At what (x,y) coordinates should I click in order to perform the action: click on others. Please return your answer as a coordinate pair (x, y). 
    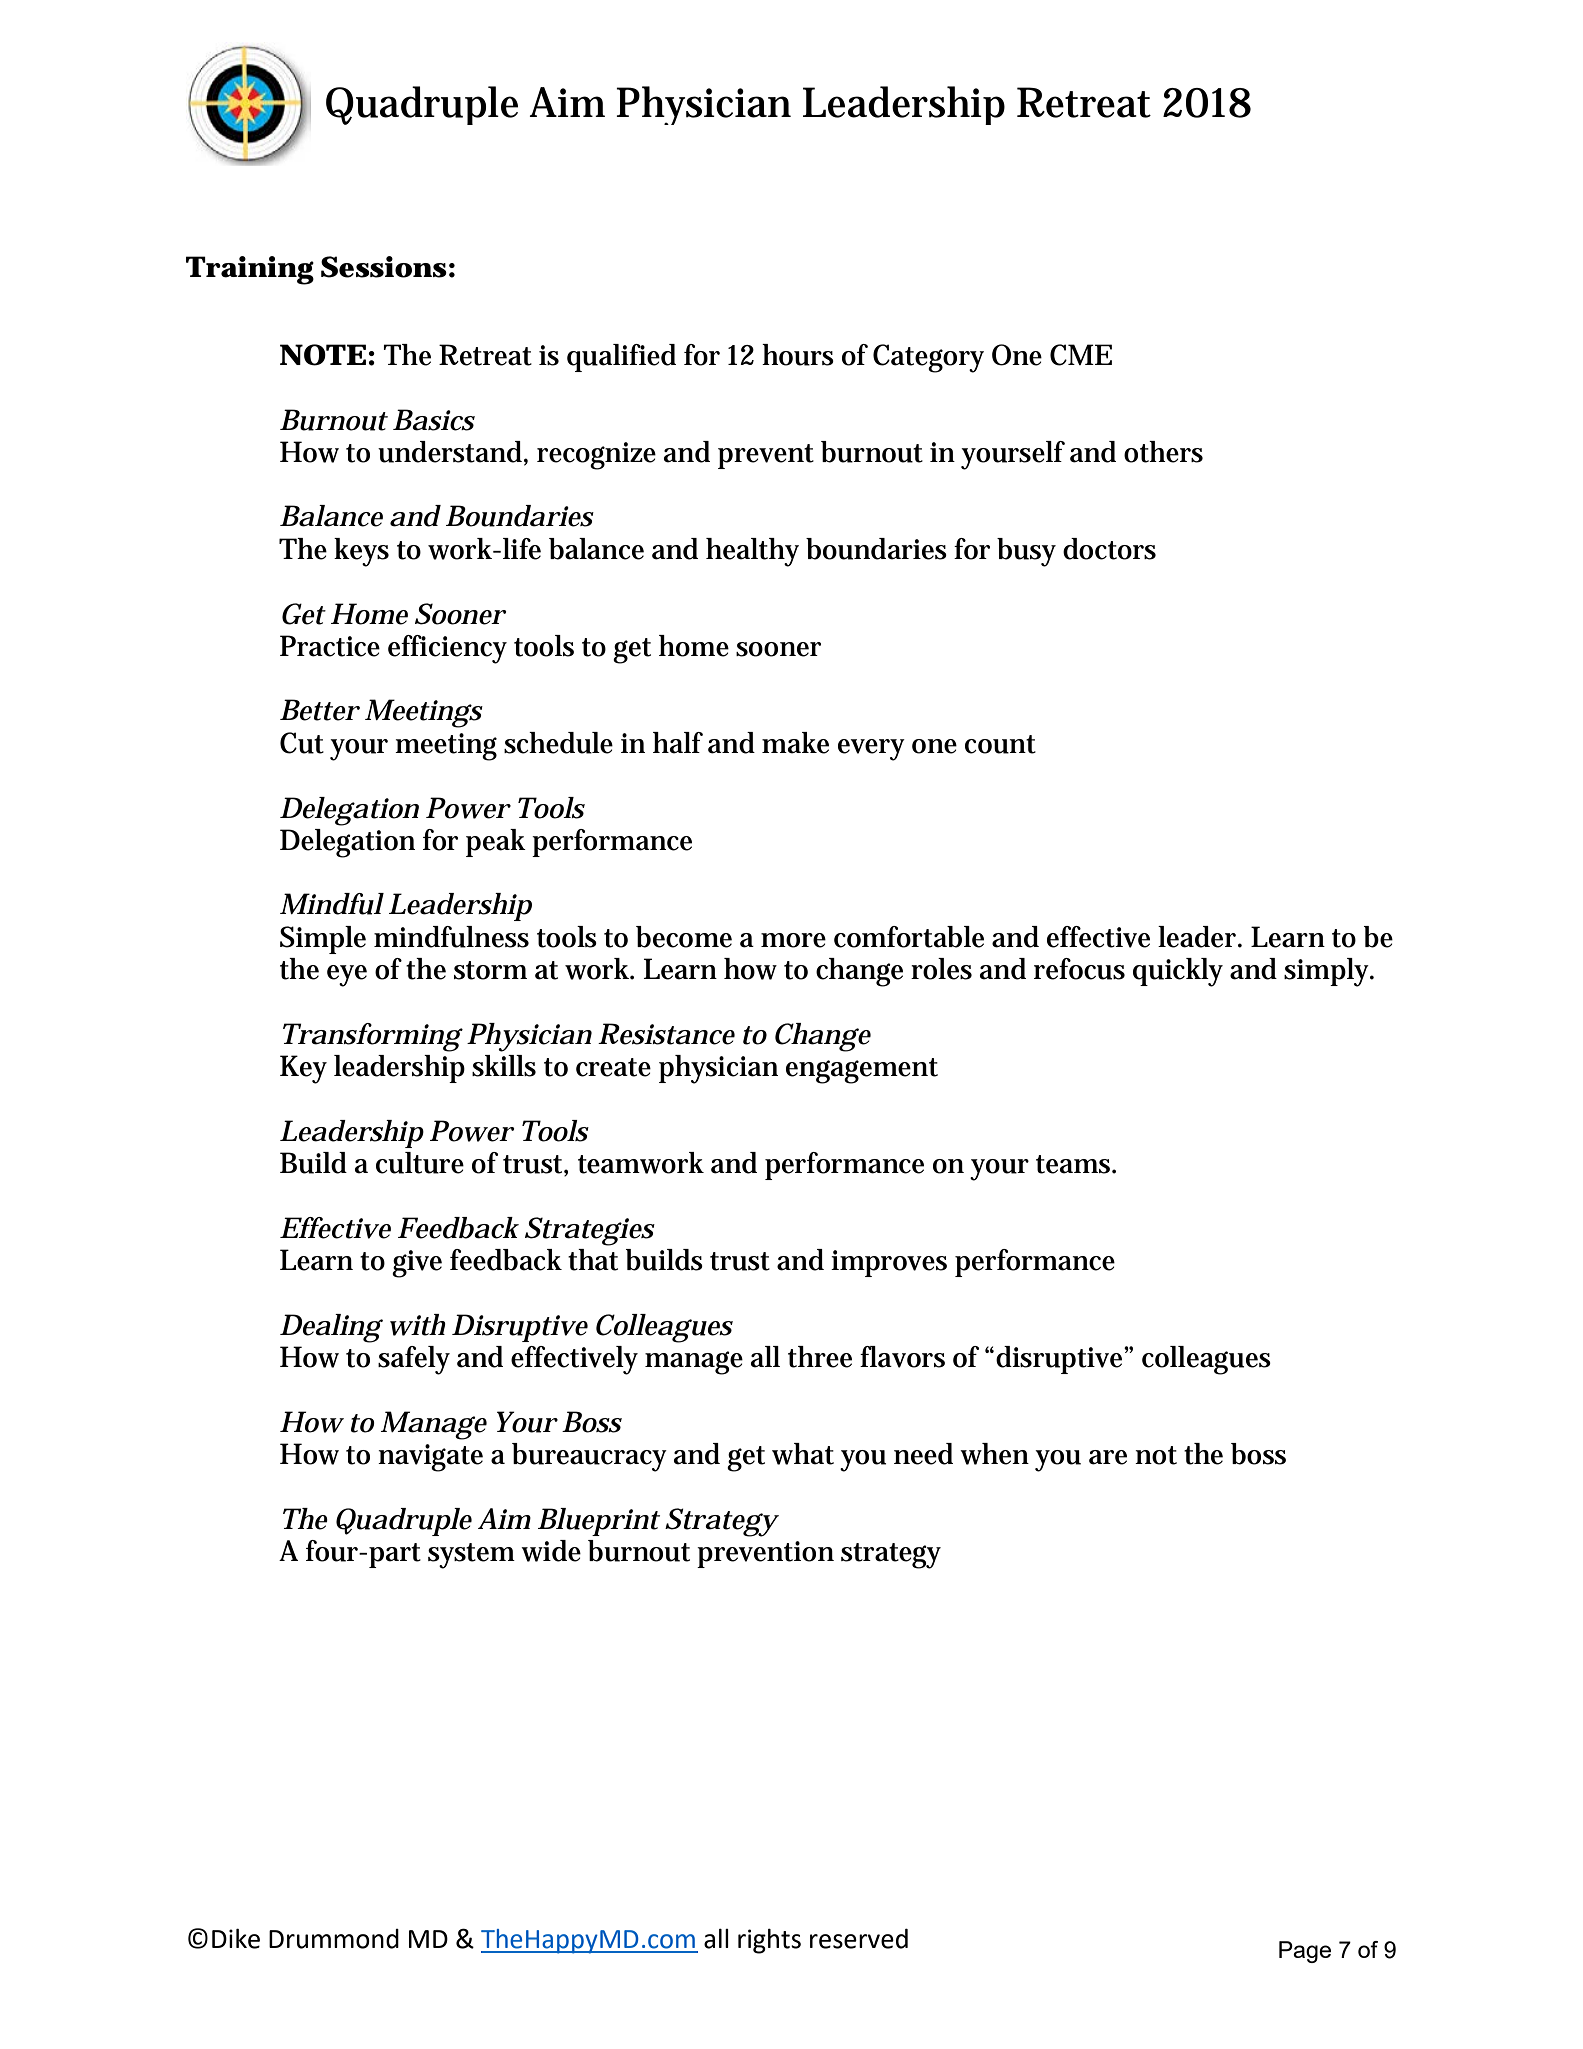
    Looking at the image, I should click on (1163, 452).
